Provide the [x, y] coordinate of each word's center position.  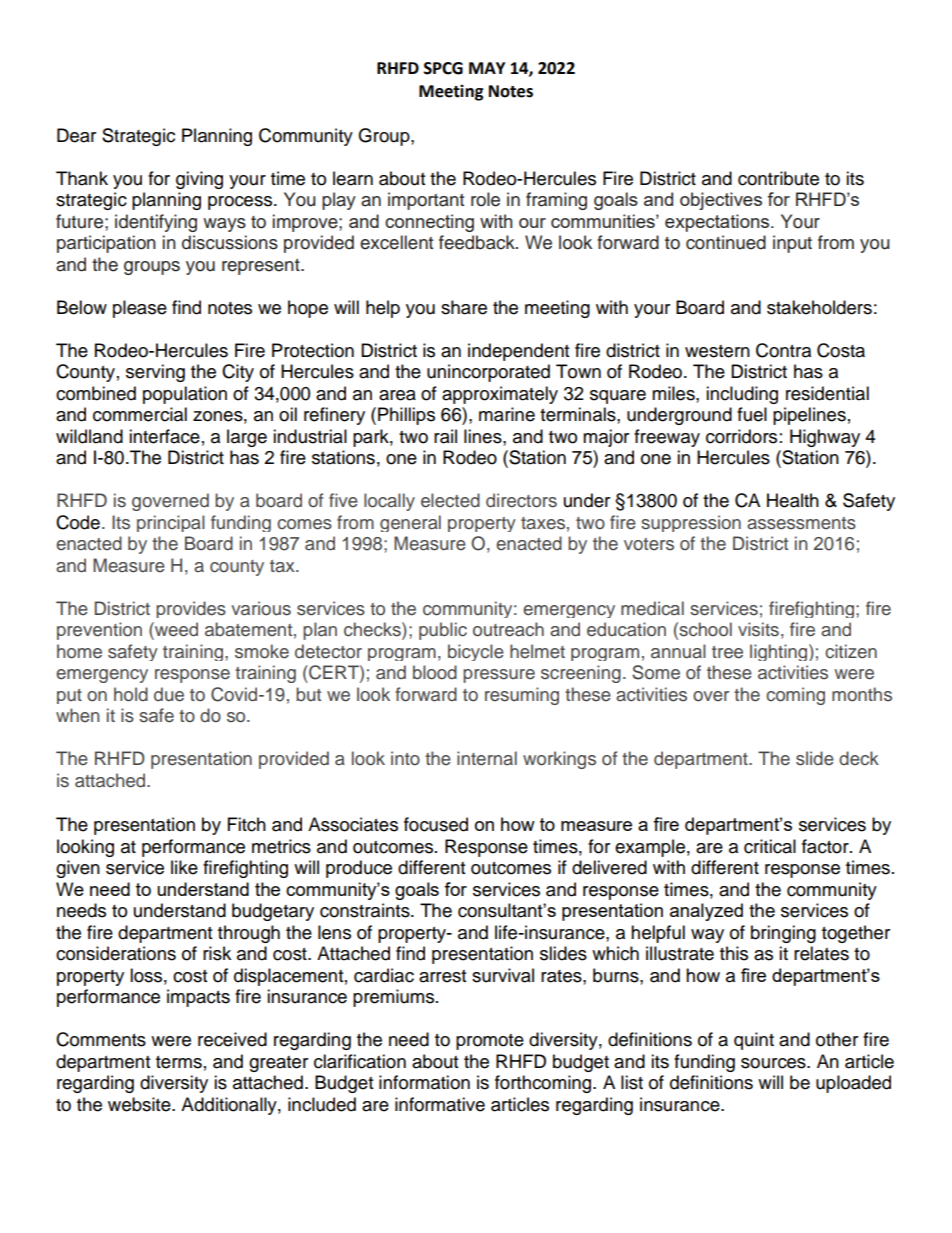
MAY [487, 68]
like [184, 867]
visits [758, 629]
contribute [778, 178]
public [443, 631]
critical [770, 846]
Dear [76, 135]
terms [179, 1062]
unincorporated [488, 373]
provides [191, 609]
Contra [783, 350]
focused [436, 824]
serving [155, 373]
